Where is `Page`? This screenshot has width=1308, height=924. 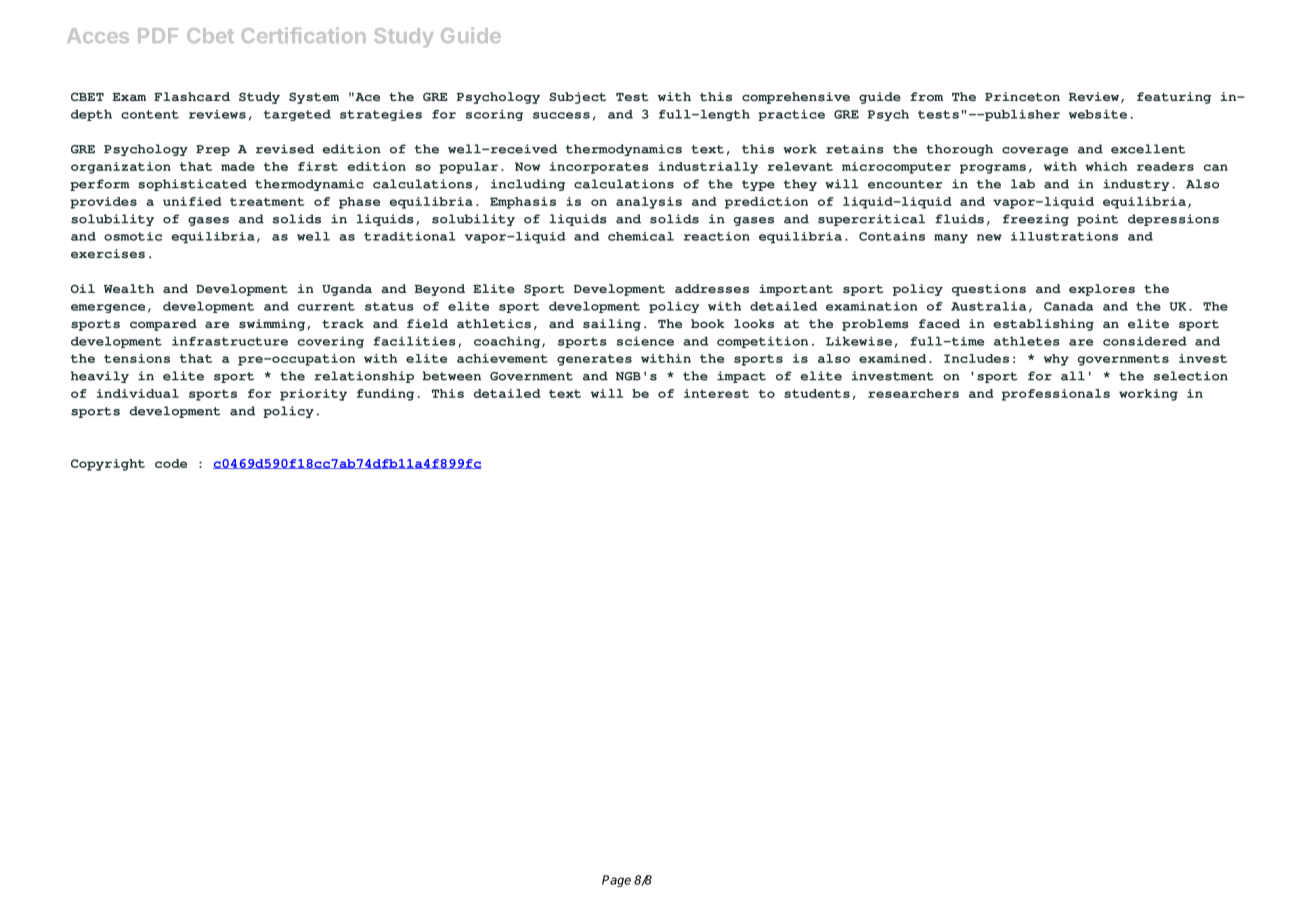 Page is located at coordinates (616, 881).
